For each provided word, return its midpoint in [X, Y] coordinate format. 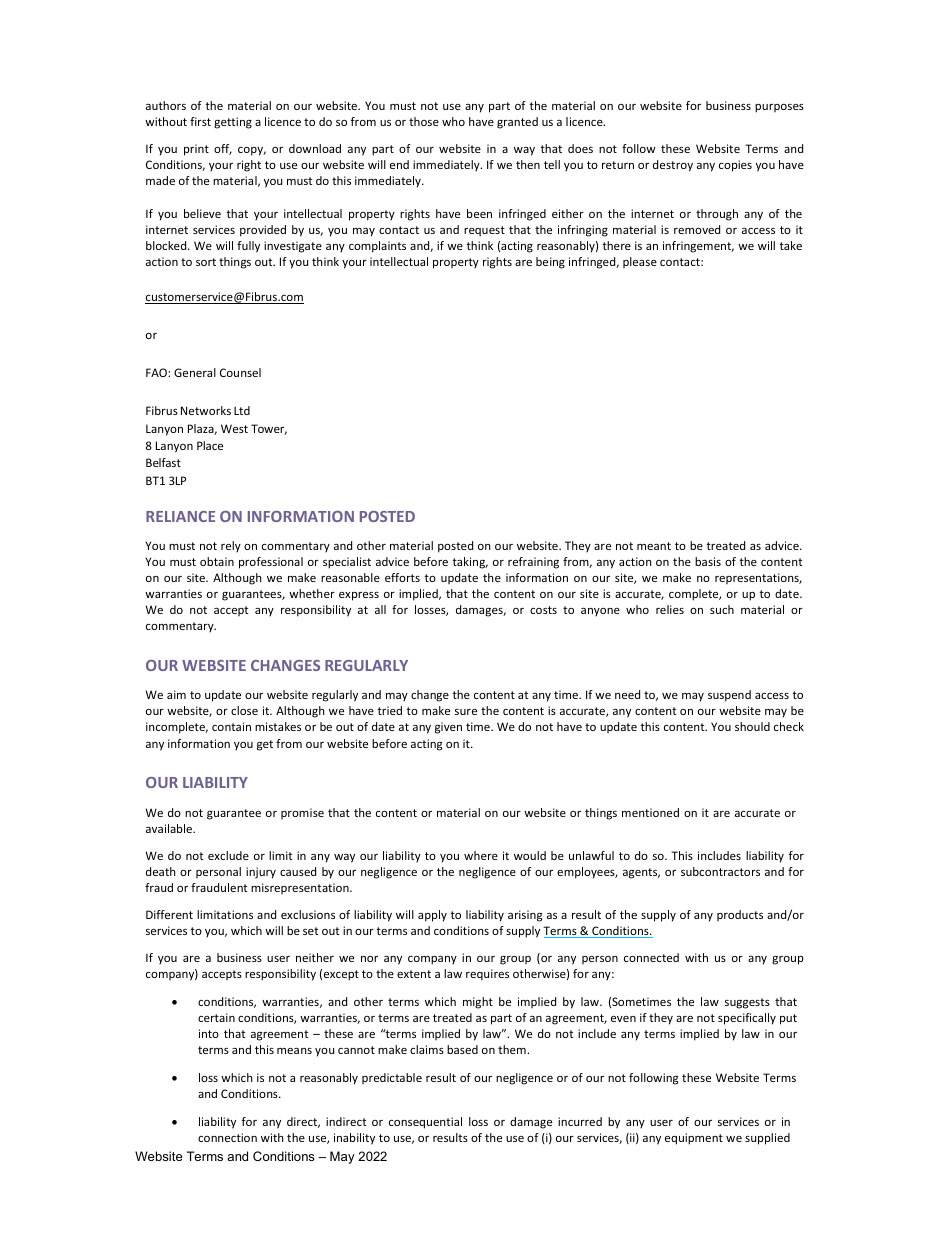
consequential [425, 1123]
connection [227, 1137]
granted [517, 123]
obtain [217, 561]
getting [233, 123]
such [722, 609]
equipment [694, 1139]
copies [735, 166]
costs [543, 610]
